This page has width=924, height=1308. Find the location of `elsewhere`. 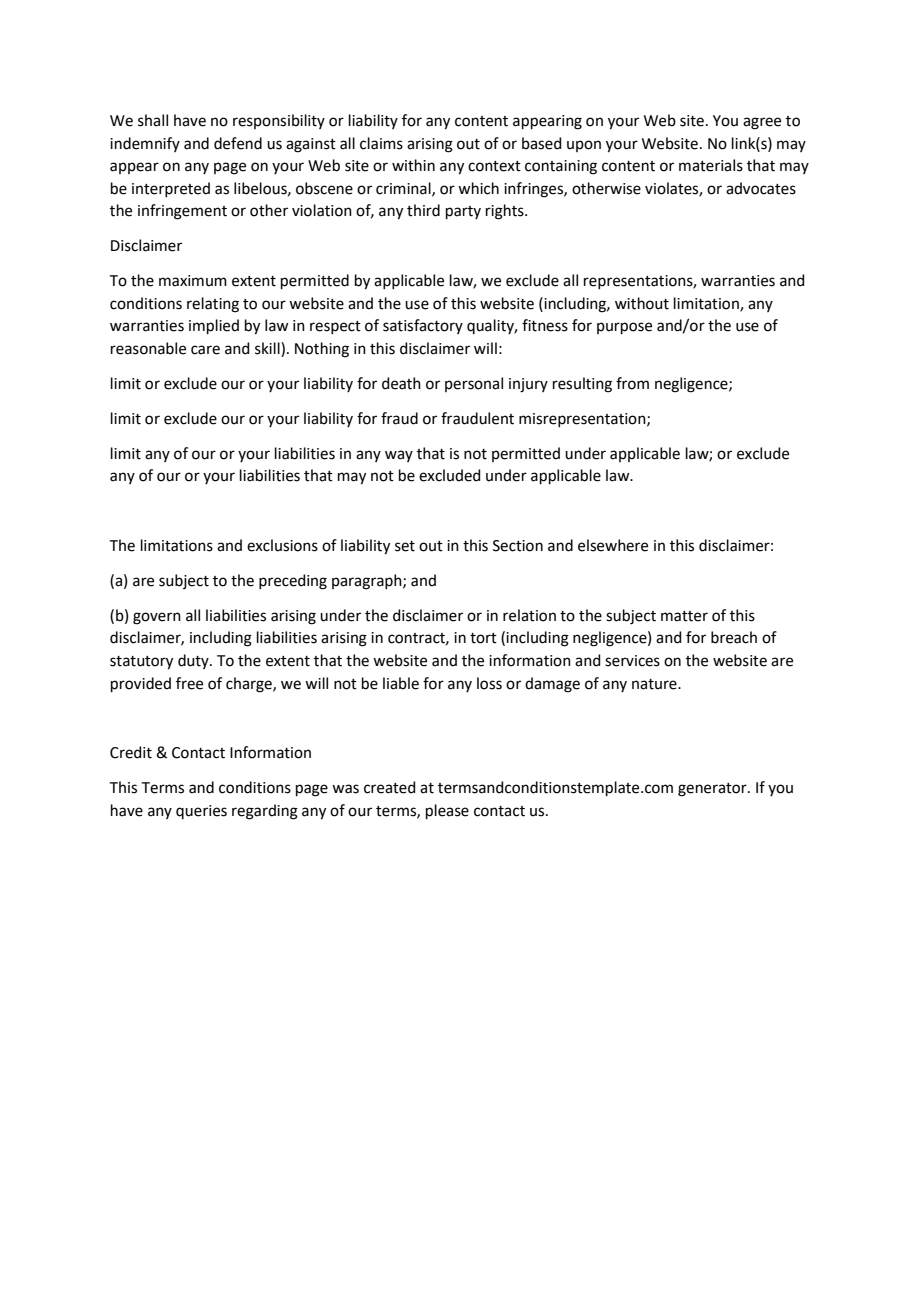

elsewhere is located at coordinates (613, 545).
